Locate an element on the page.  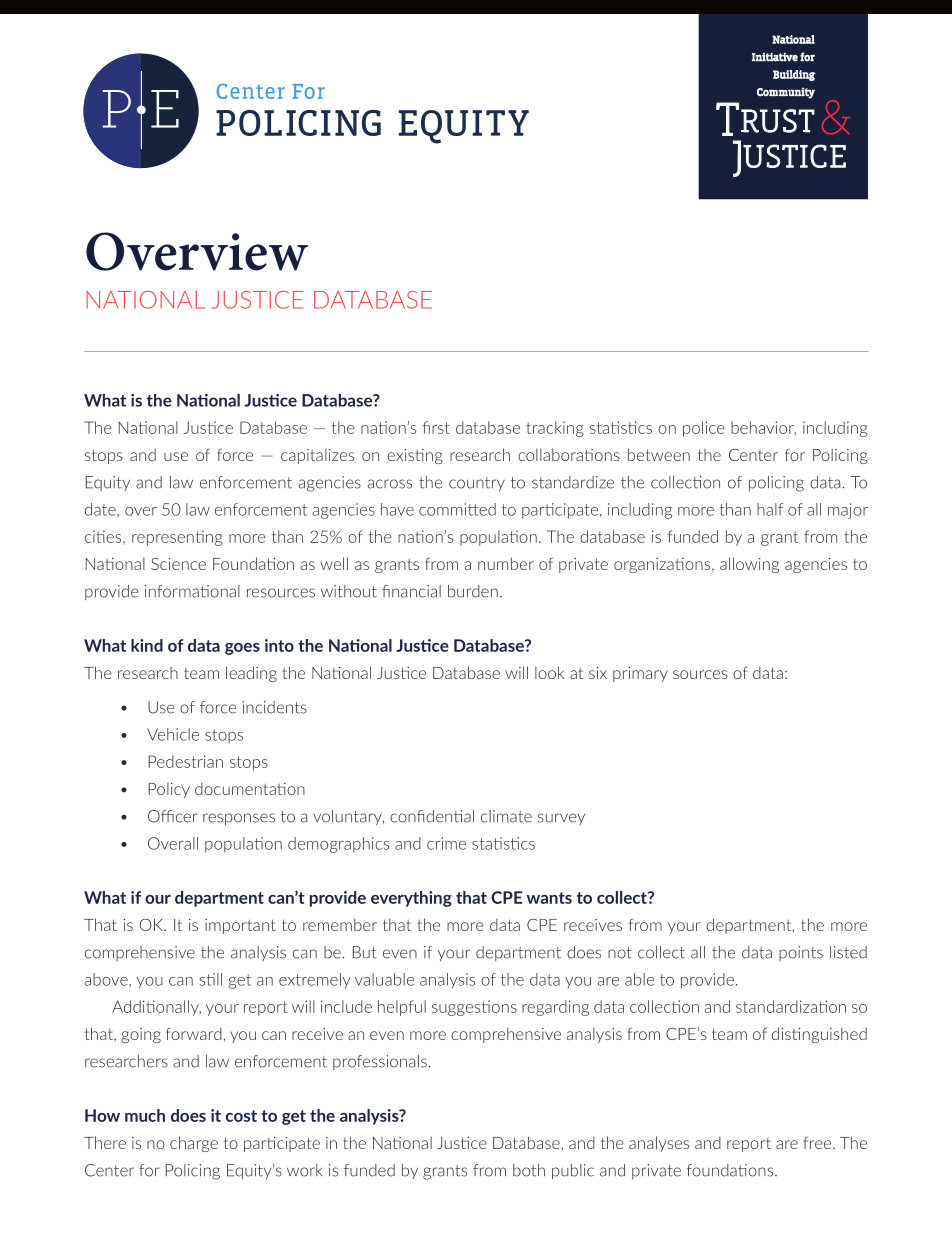
look is located at coordinates (550, 672).
